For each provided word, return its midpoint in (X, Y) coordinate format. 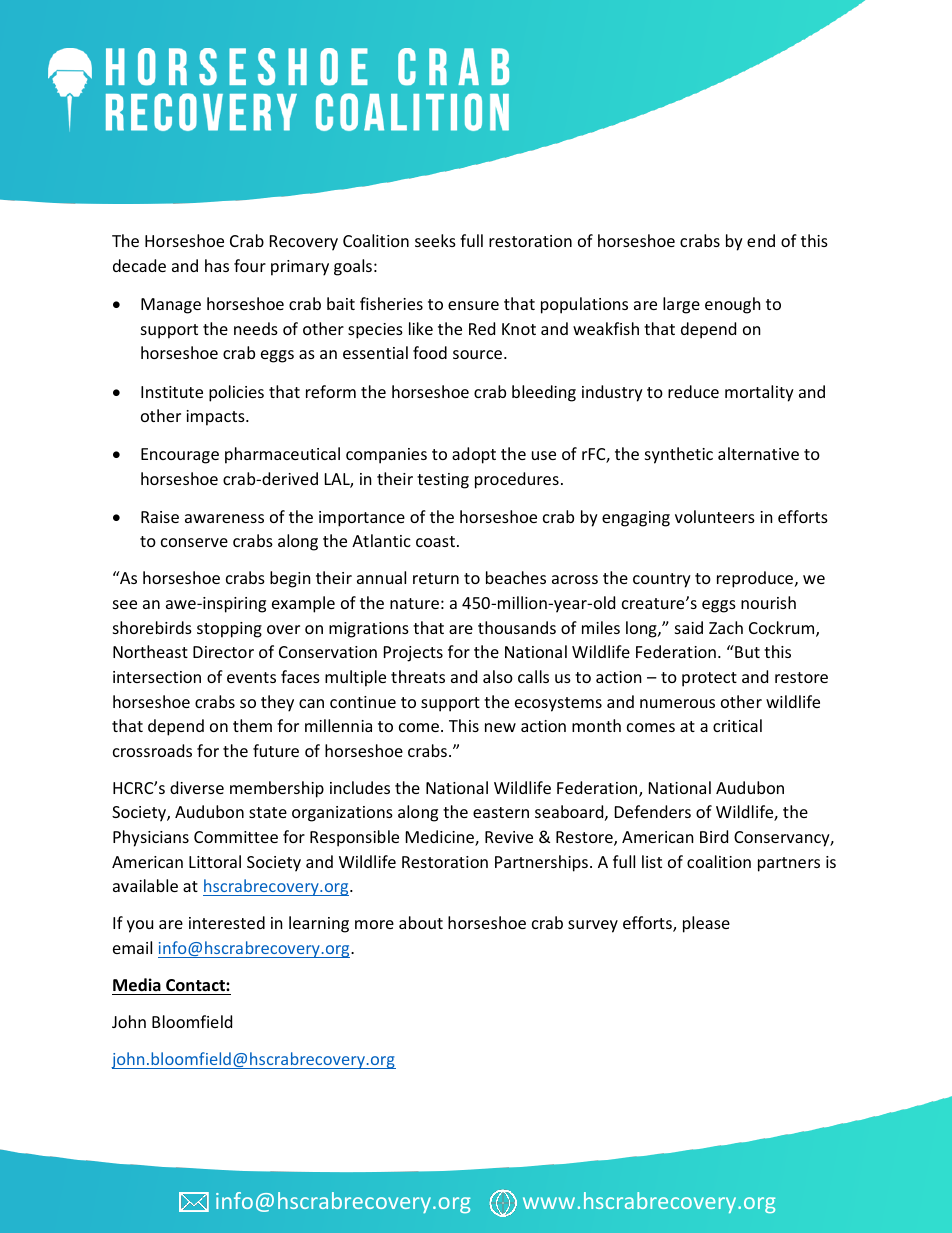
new (500, 727)
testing (443, 481)
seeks (435, 240)
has (217, 265)
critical (737, 725)
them (252, 725)
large (681, 305)
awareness (224, 518)
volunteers (715, 516)
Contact (196, 985)
